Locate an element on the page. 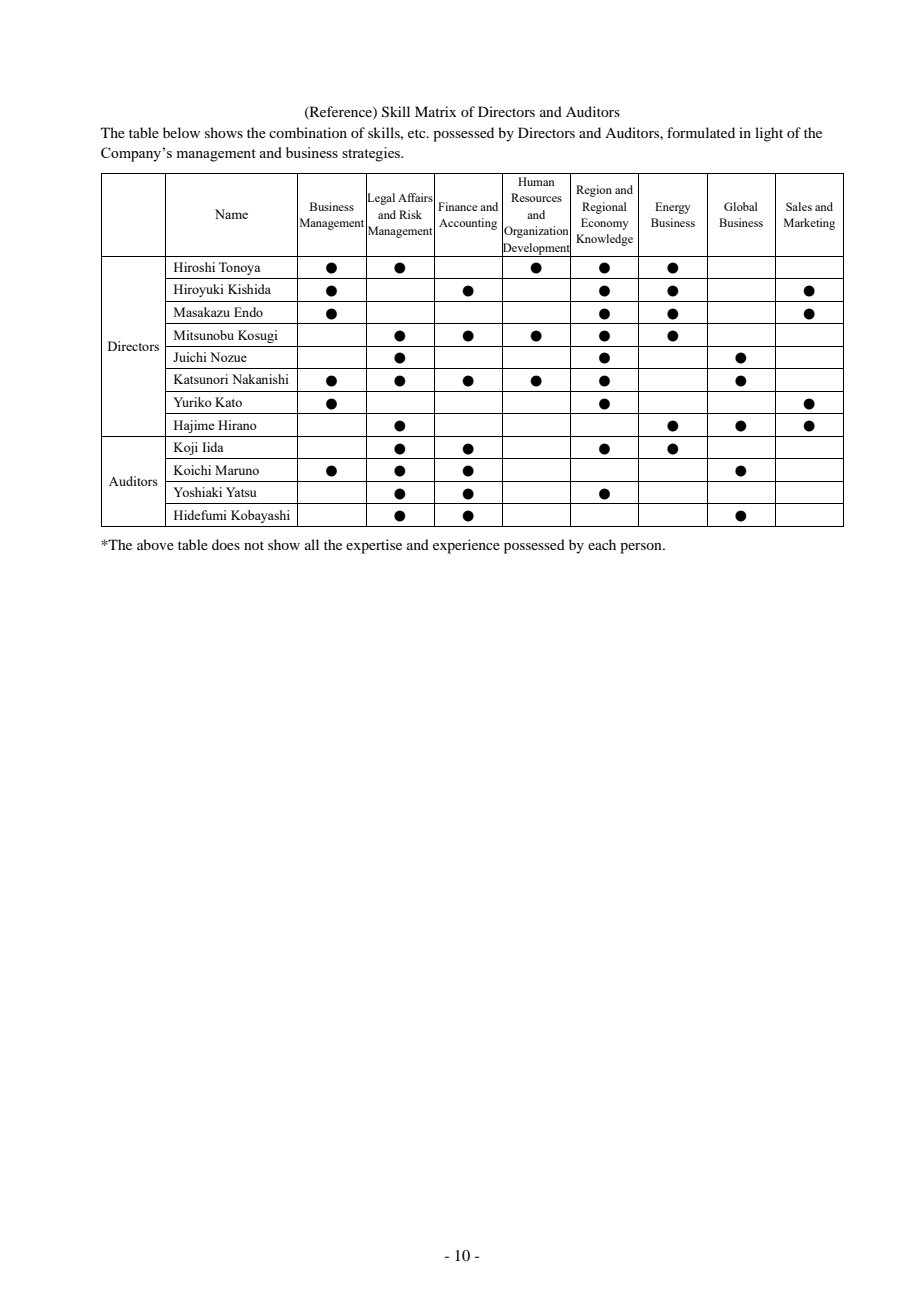 This document has width=924, height=1308. Knowledge is located at coordinates (604, 240).
